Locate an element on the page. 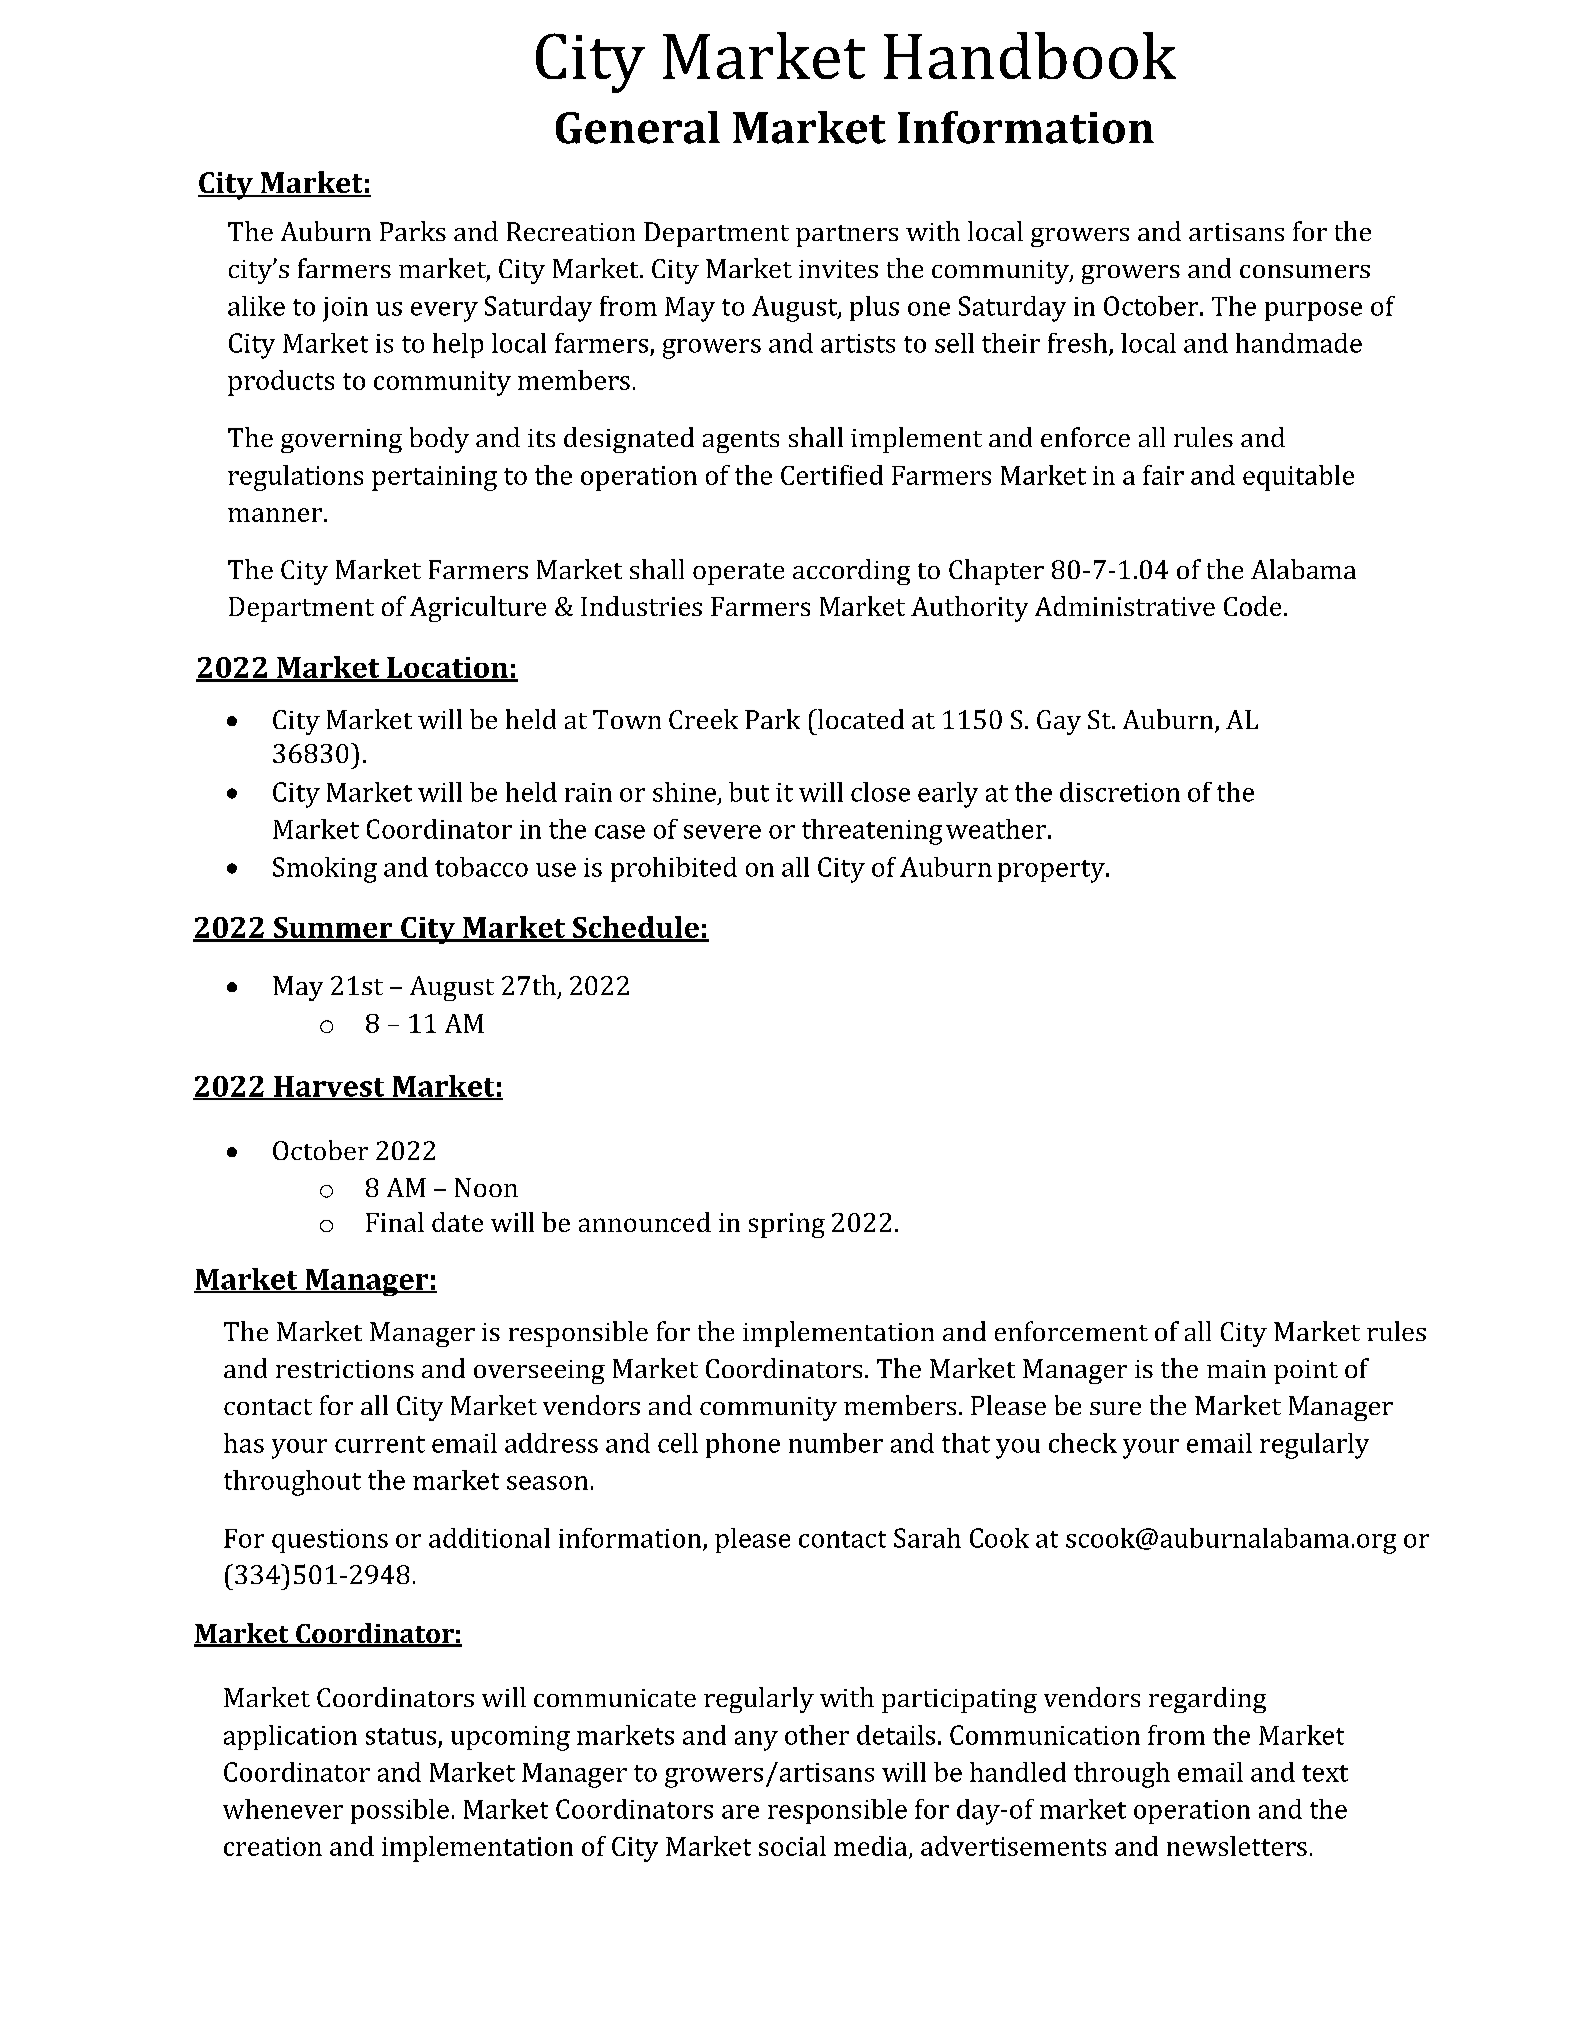 Image resolution: width=1577 pixels, height=2041 pixels. General is located at coordinates (638, 127).
